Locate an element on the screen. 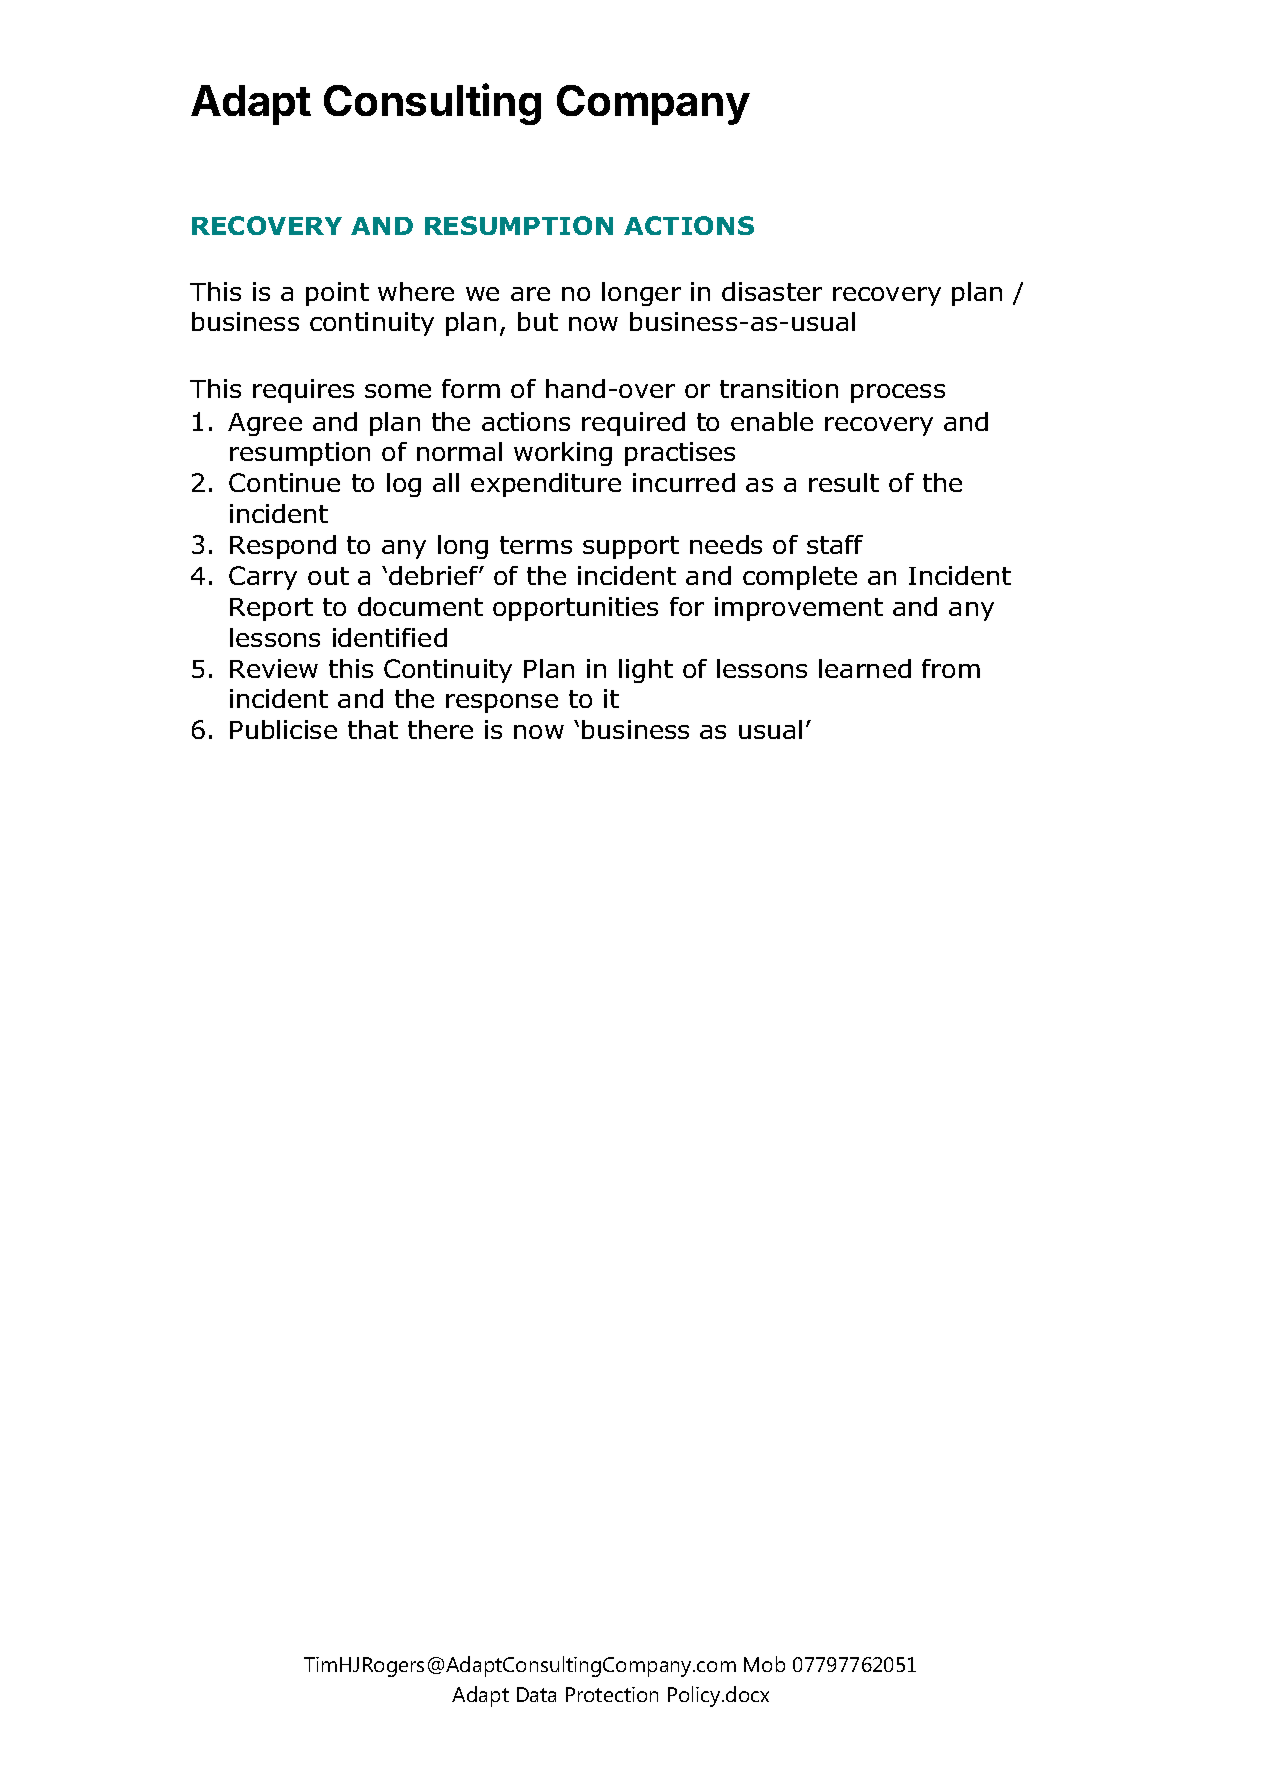 The height and width of the screenshot is (1783, 1261). learned is located at coordinates (865, 668).
